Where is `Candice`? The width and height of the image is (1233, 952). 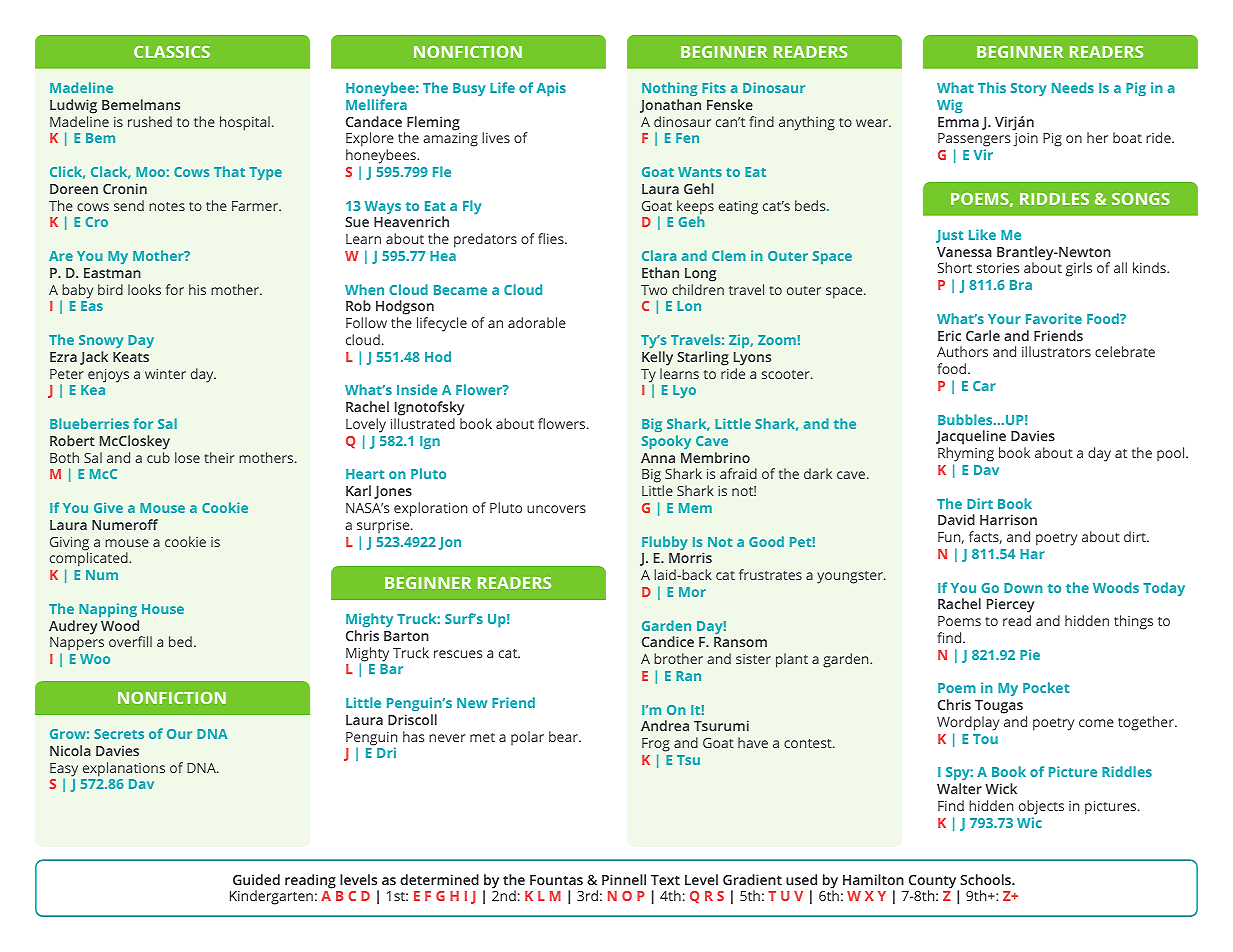 Candice is located at coordinates (668, 641).
